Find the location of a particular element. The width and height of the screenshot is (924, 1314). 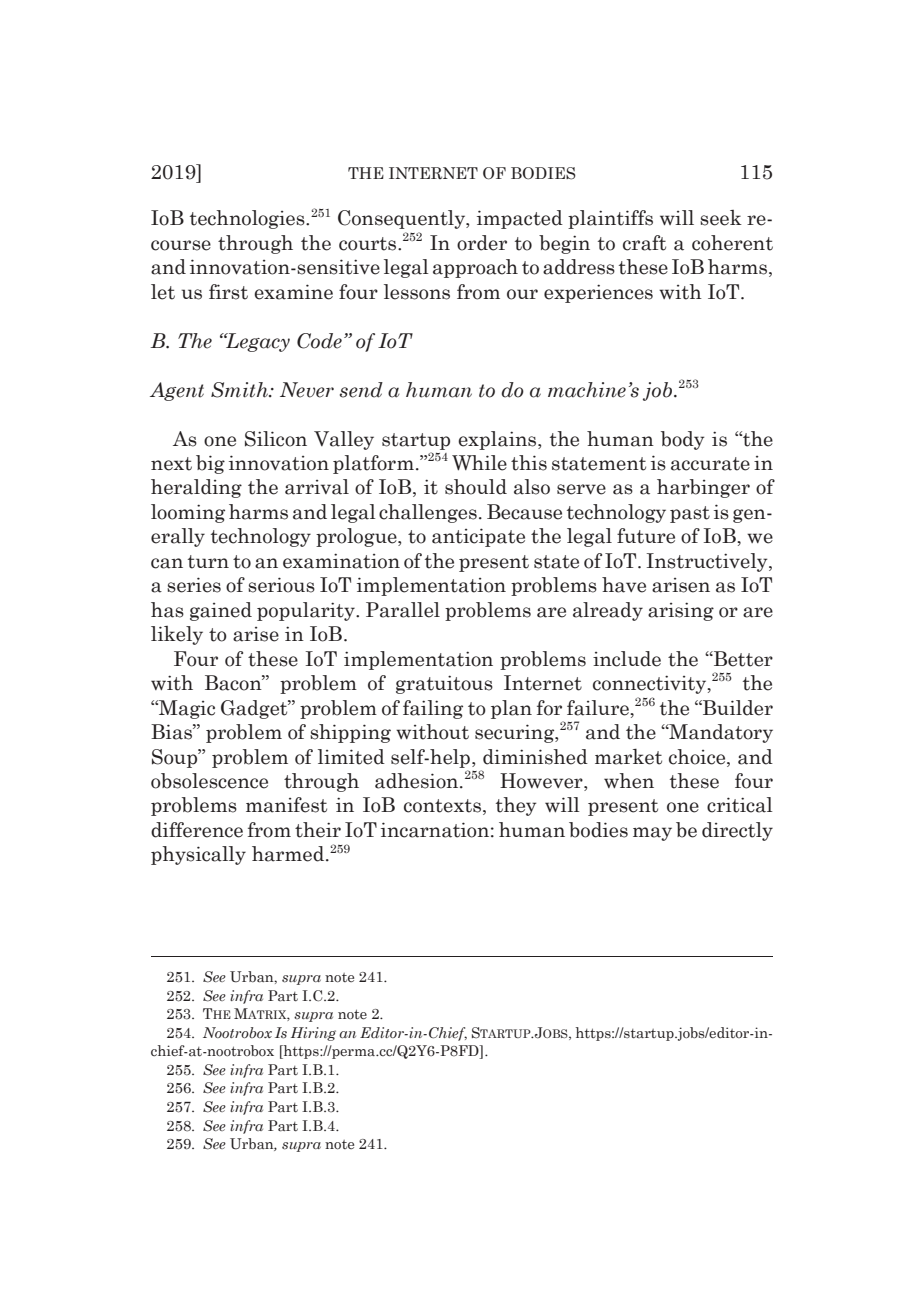

directly is located at coordinates (737, 831).
